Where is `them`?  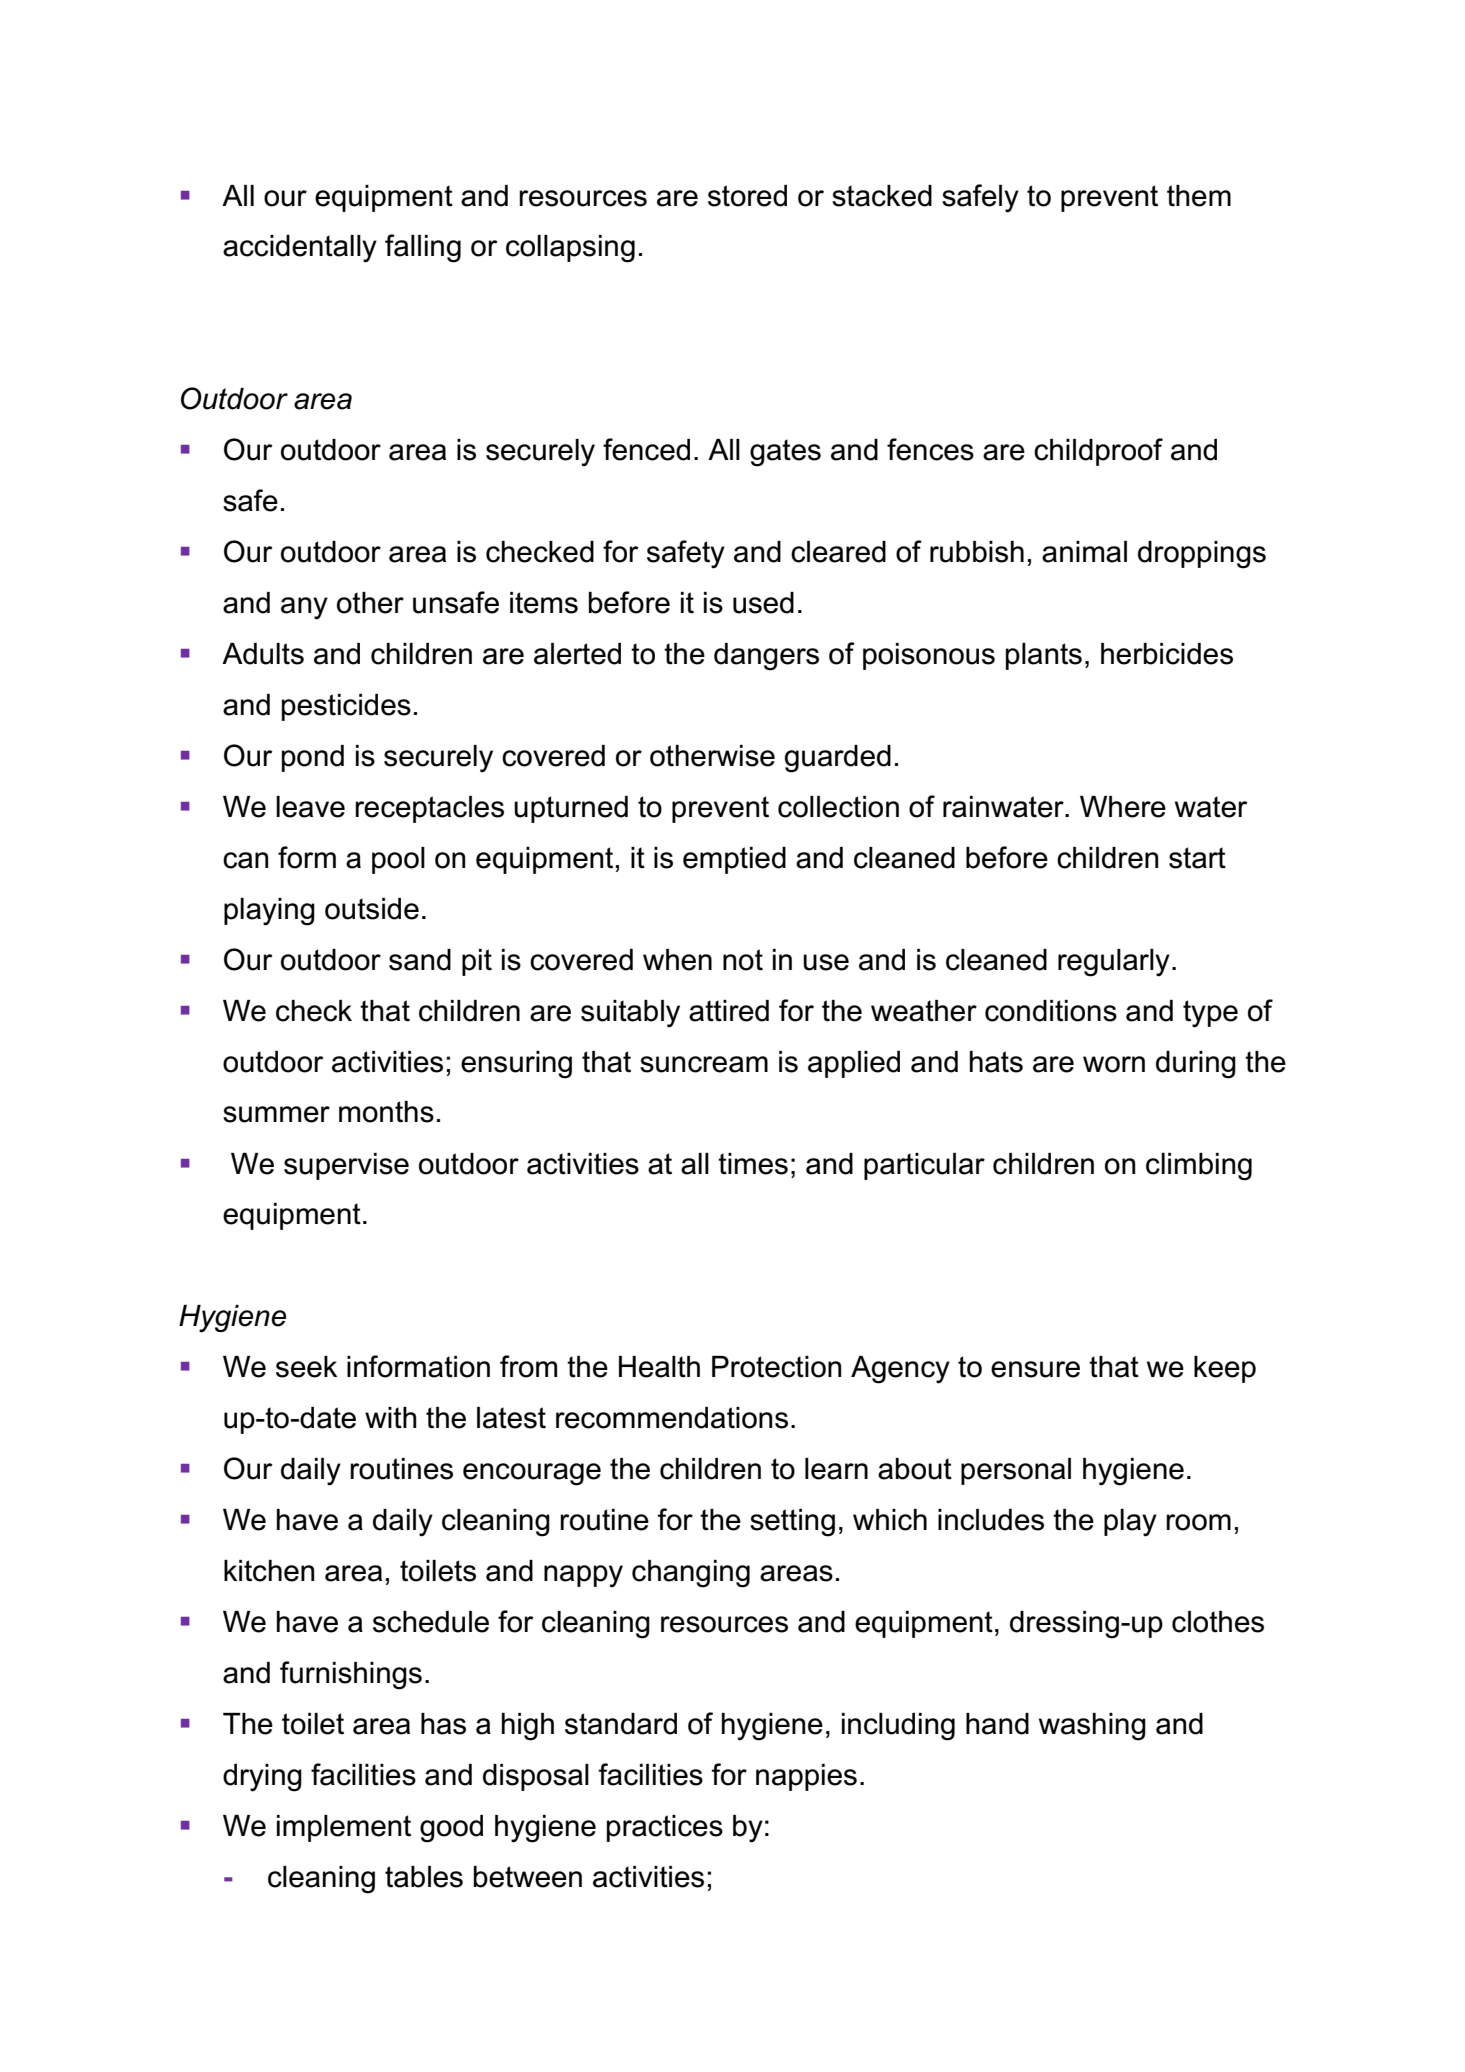 them is located at coordinates (1199, 196).
